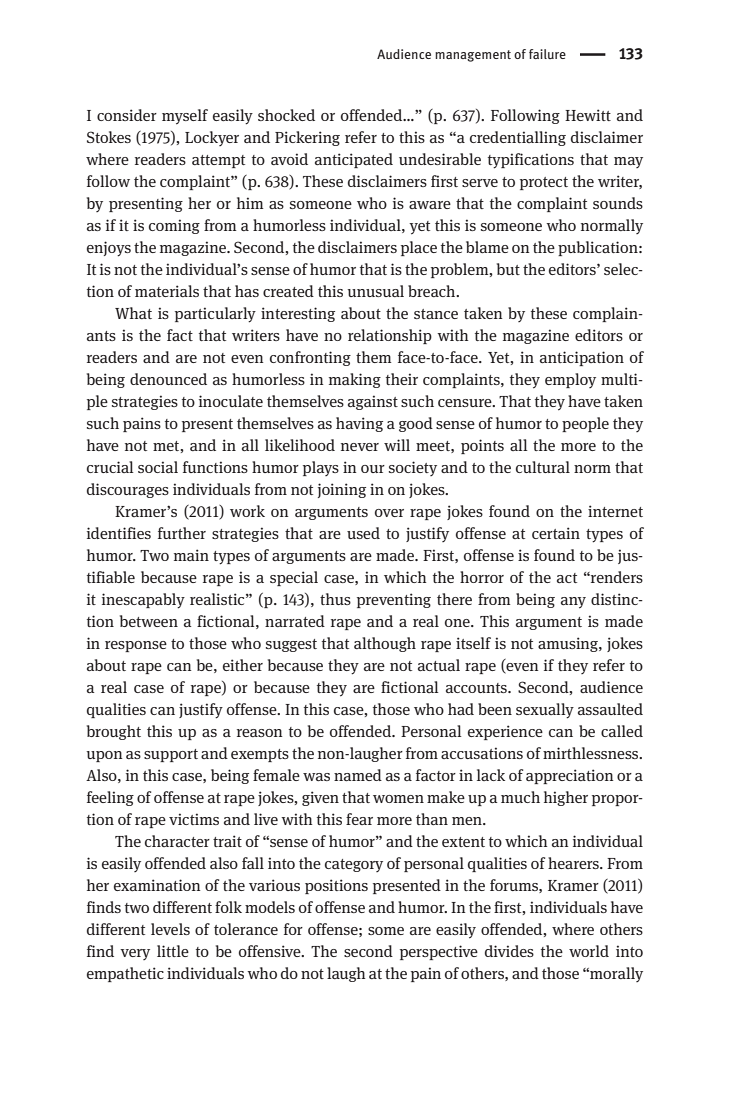 The height and width of the image is (1104, 744). What do you see at coordinates (566, 798) in the image?
I see `higher` at bounding box center [566, 798].
